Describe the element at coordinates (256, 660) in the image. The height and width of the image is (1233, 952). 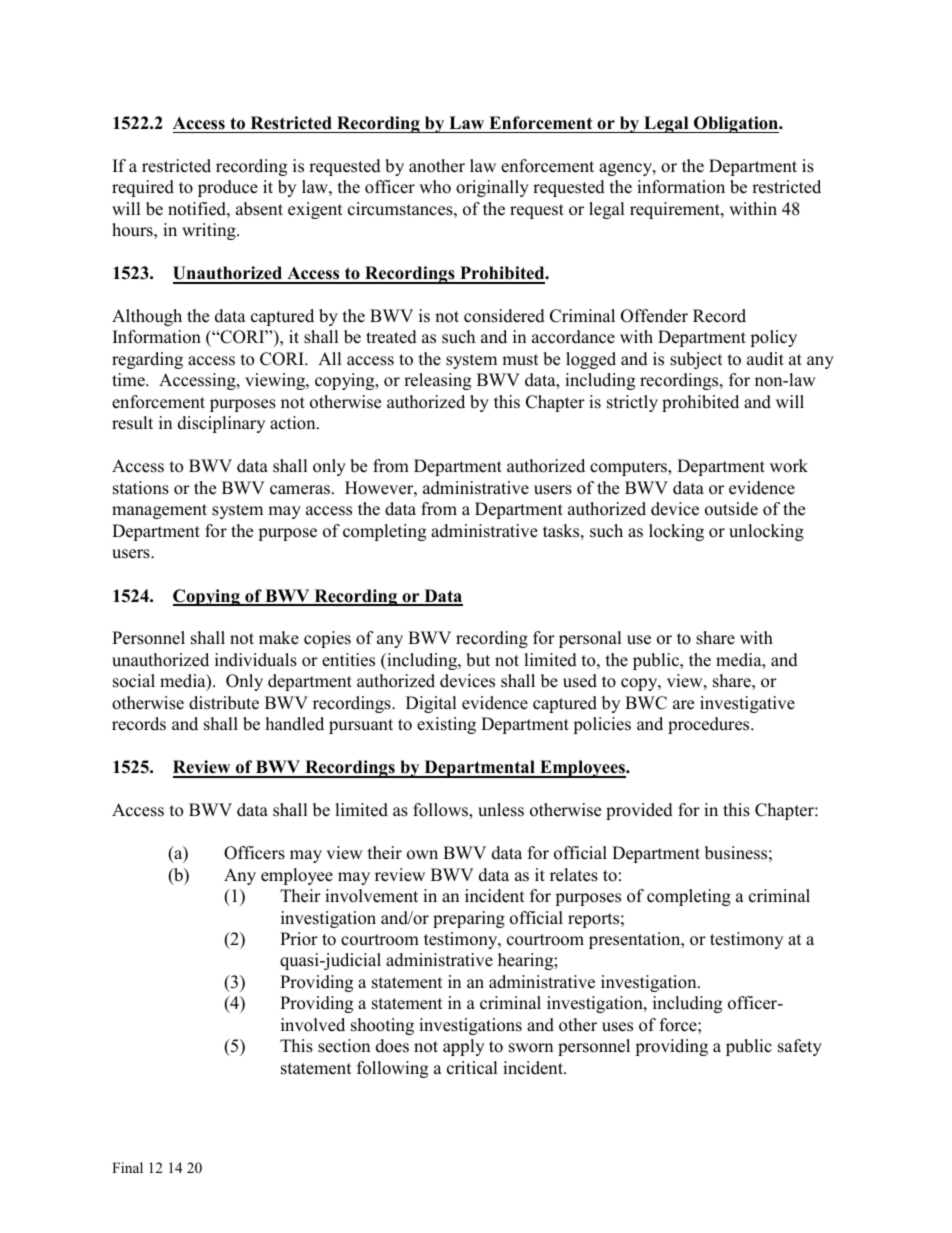
I see `individuals` at that location.
